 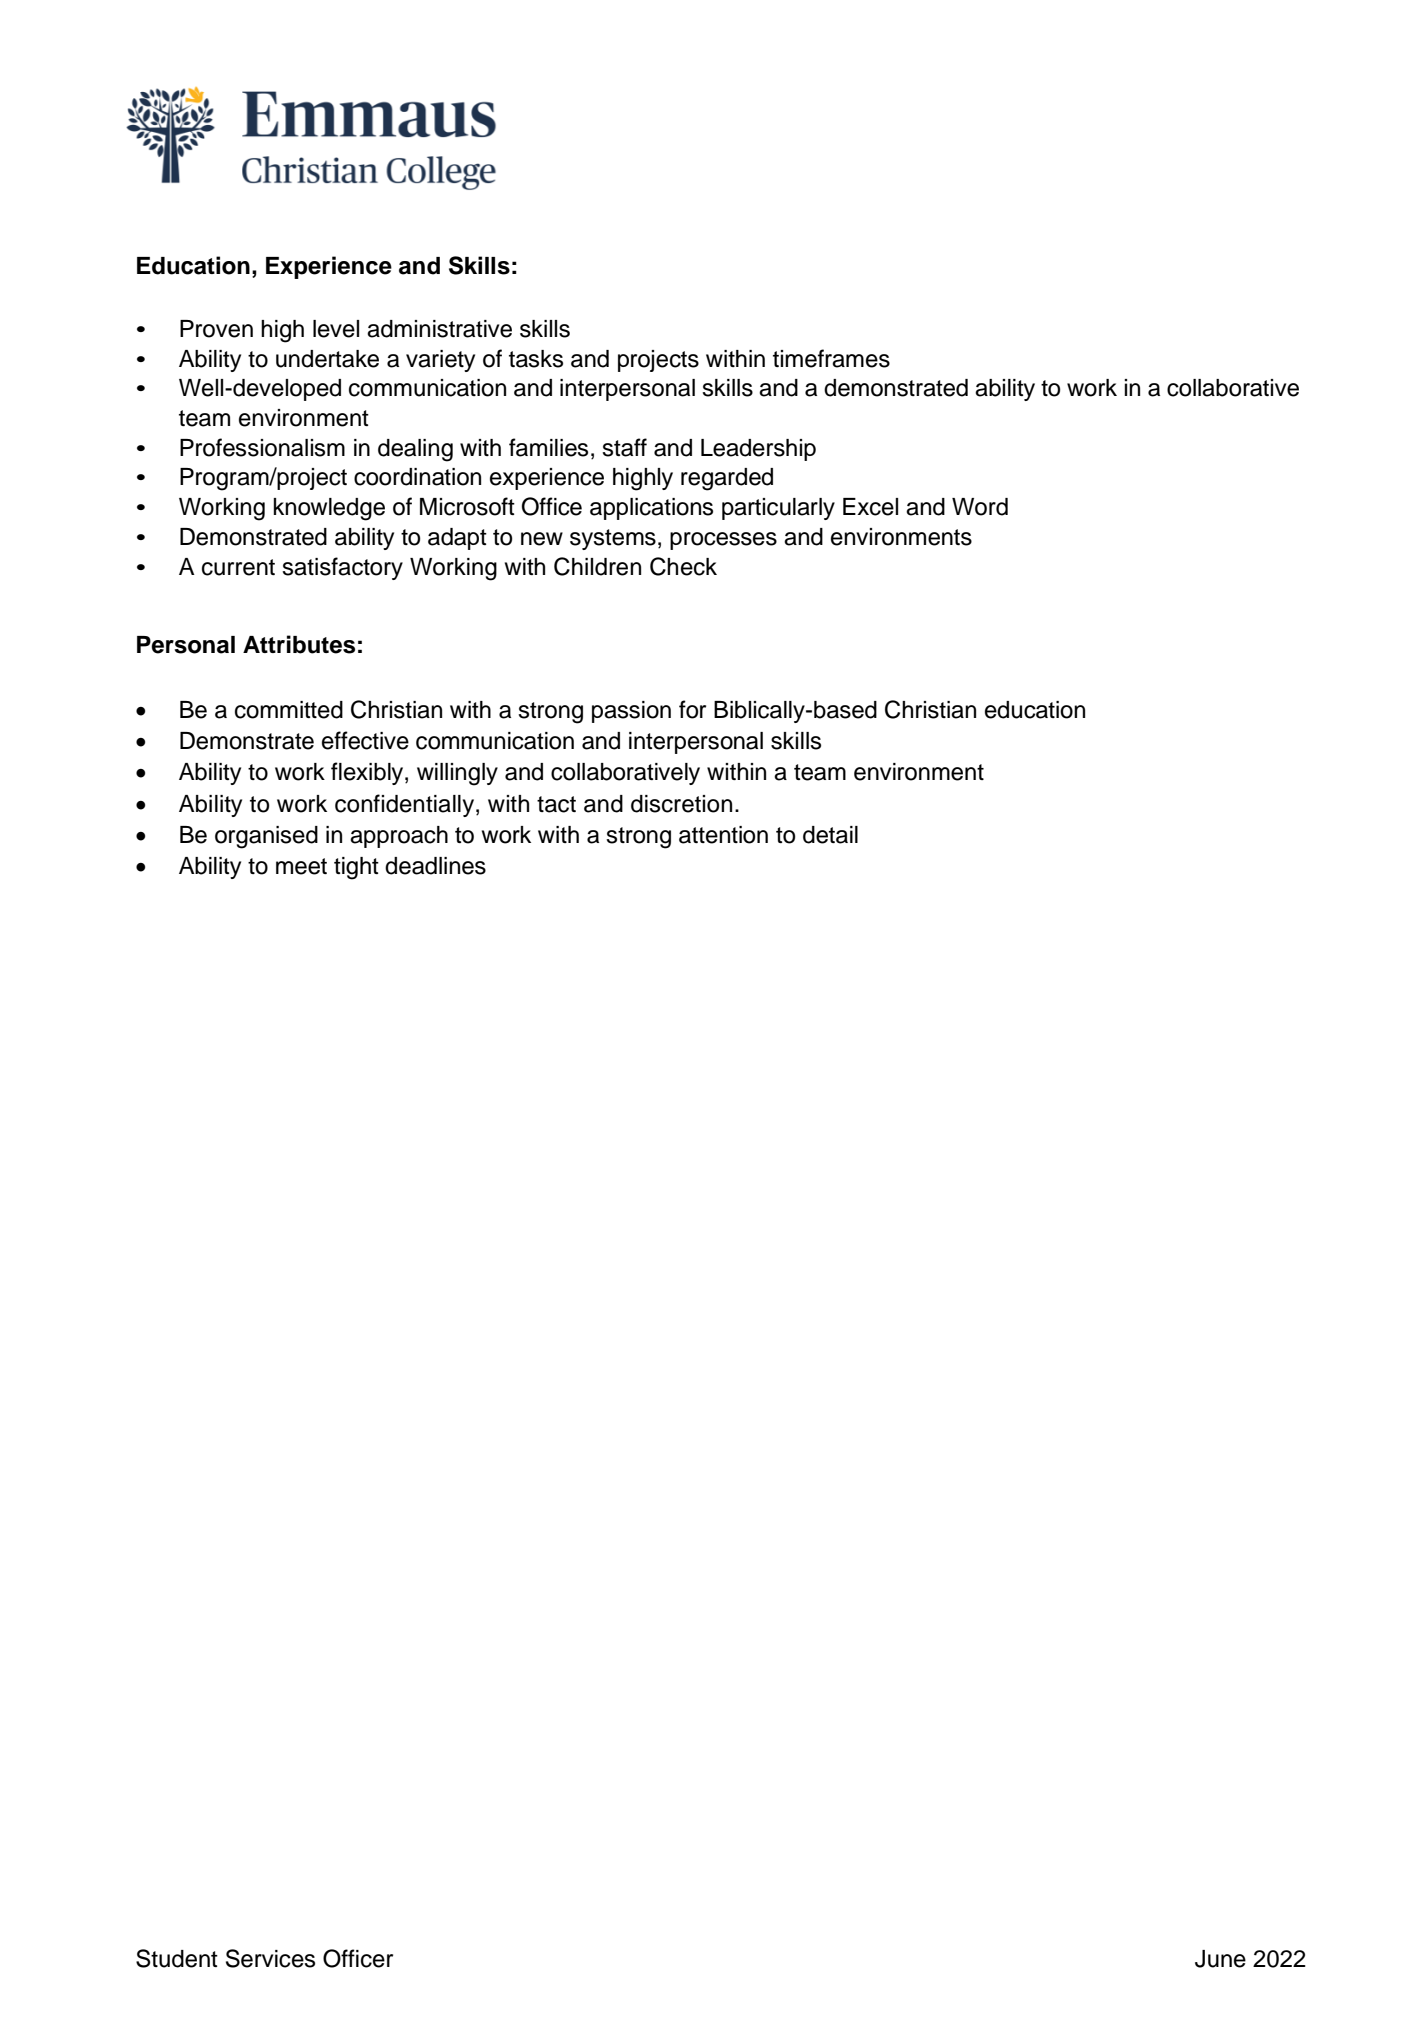 What do you see at coordinates (980, 507) in the screenshot?
I see `Word` at bounding box center [980, 507].
